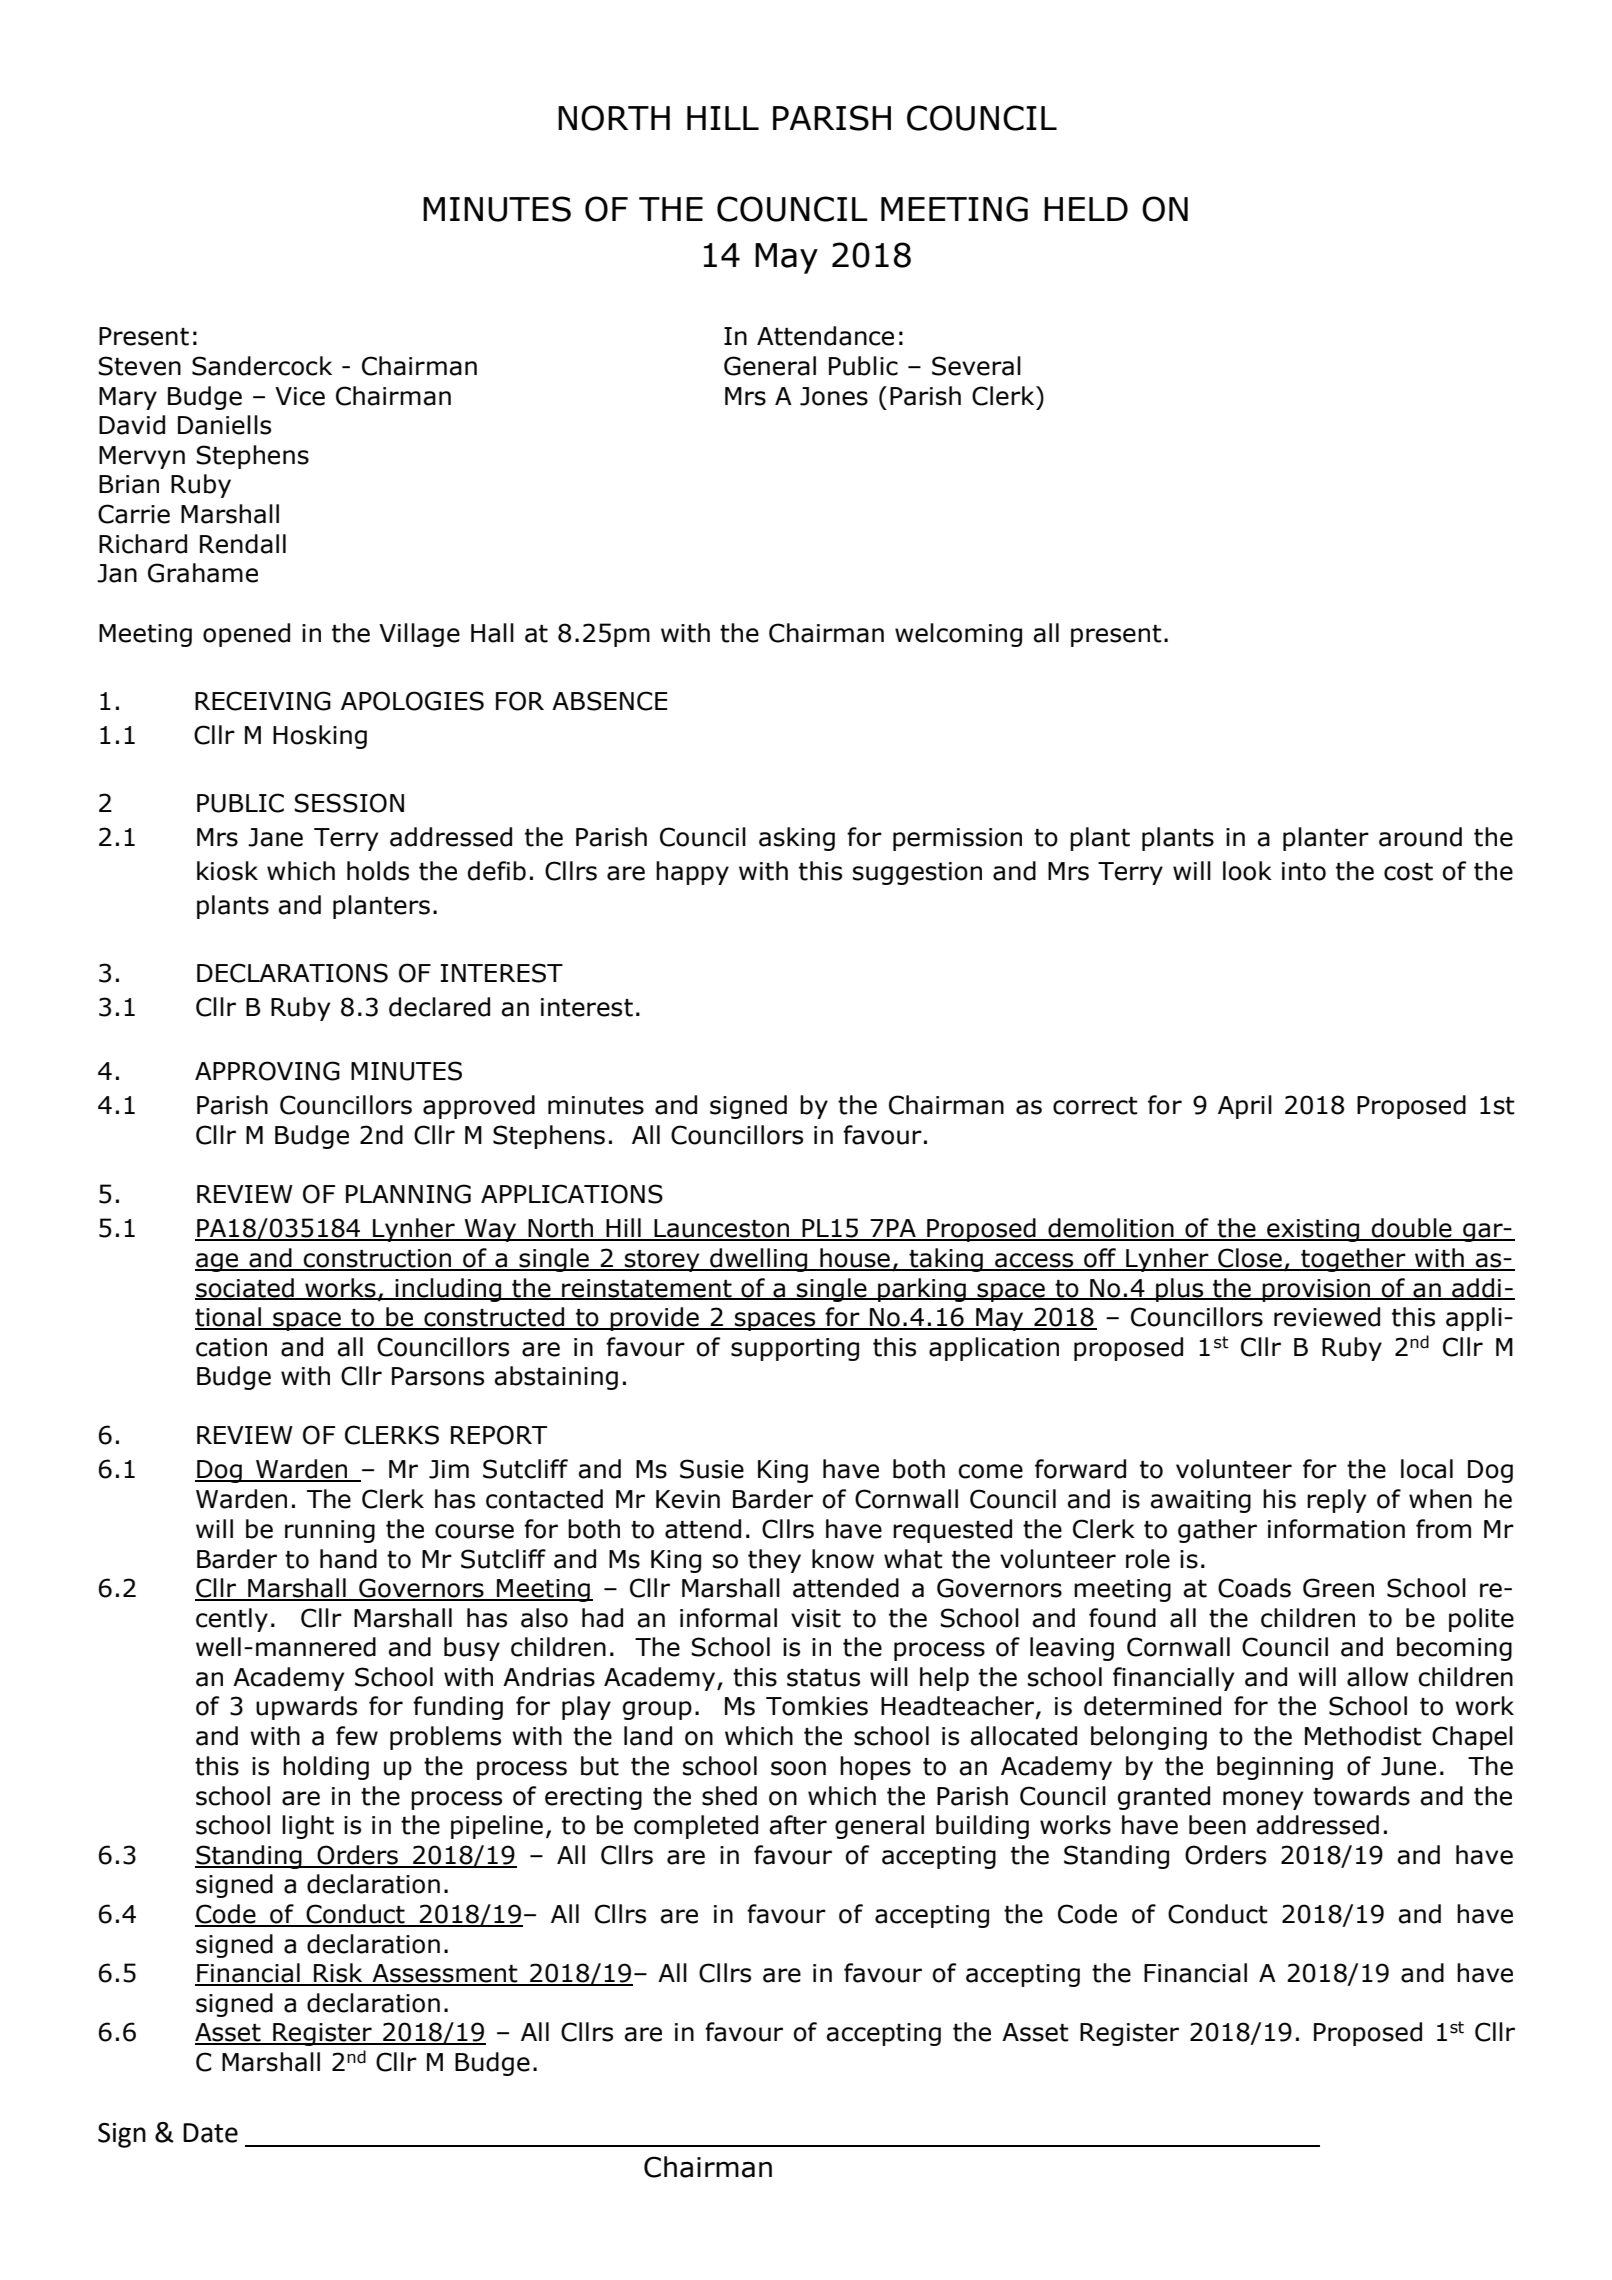 This screenshot has height=2280, width=1612. What do you see at coordinates (1304, 871) in the screenshot?
I see `into` at bounding box center [1304, 871].
